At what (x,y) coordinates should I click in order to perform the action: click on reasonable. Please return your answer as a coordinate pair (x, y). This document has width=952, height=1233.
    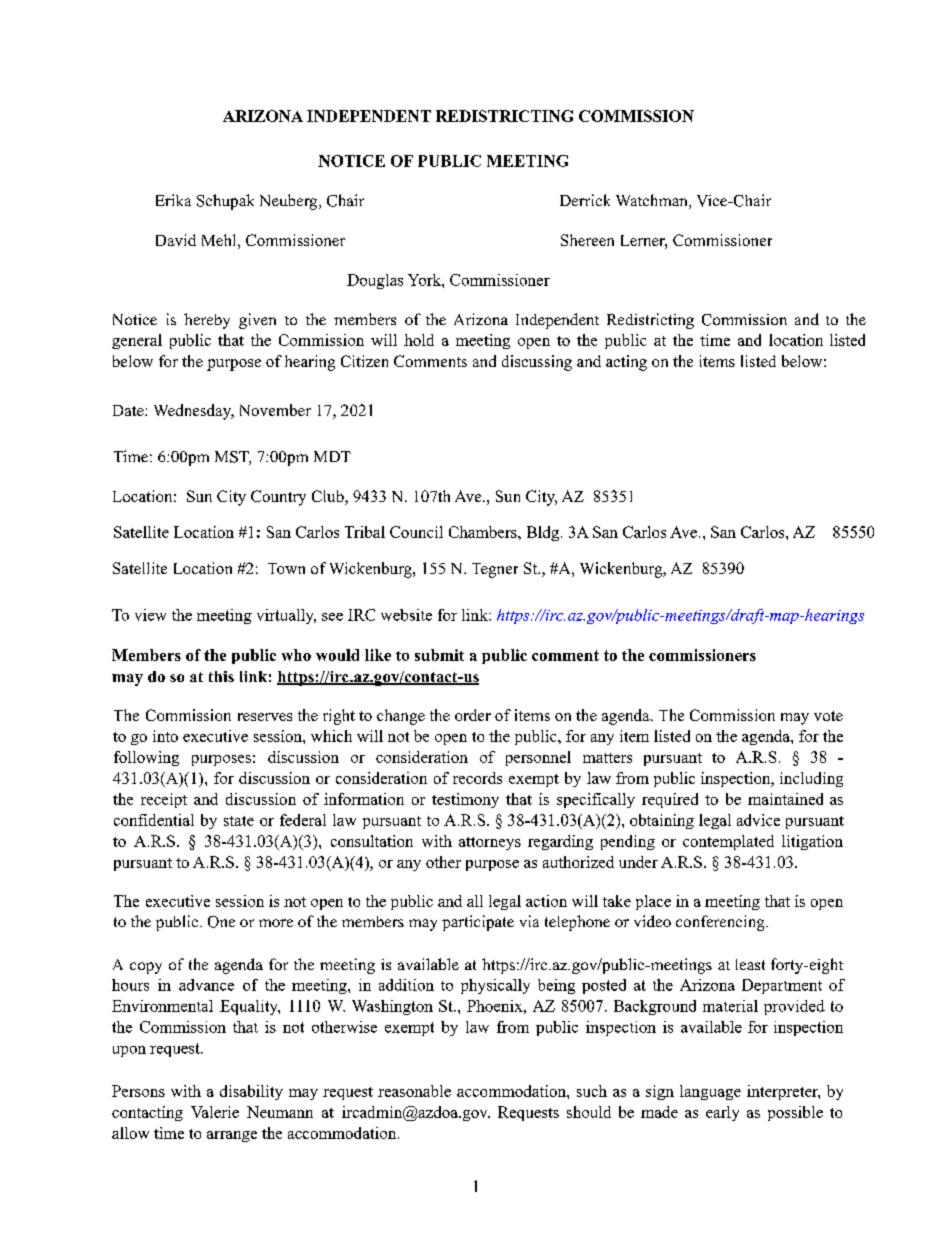
    Looking at the image, I should click on (414, 1091).
